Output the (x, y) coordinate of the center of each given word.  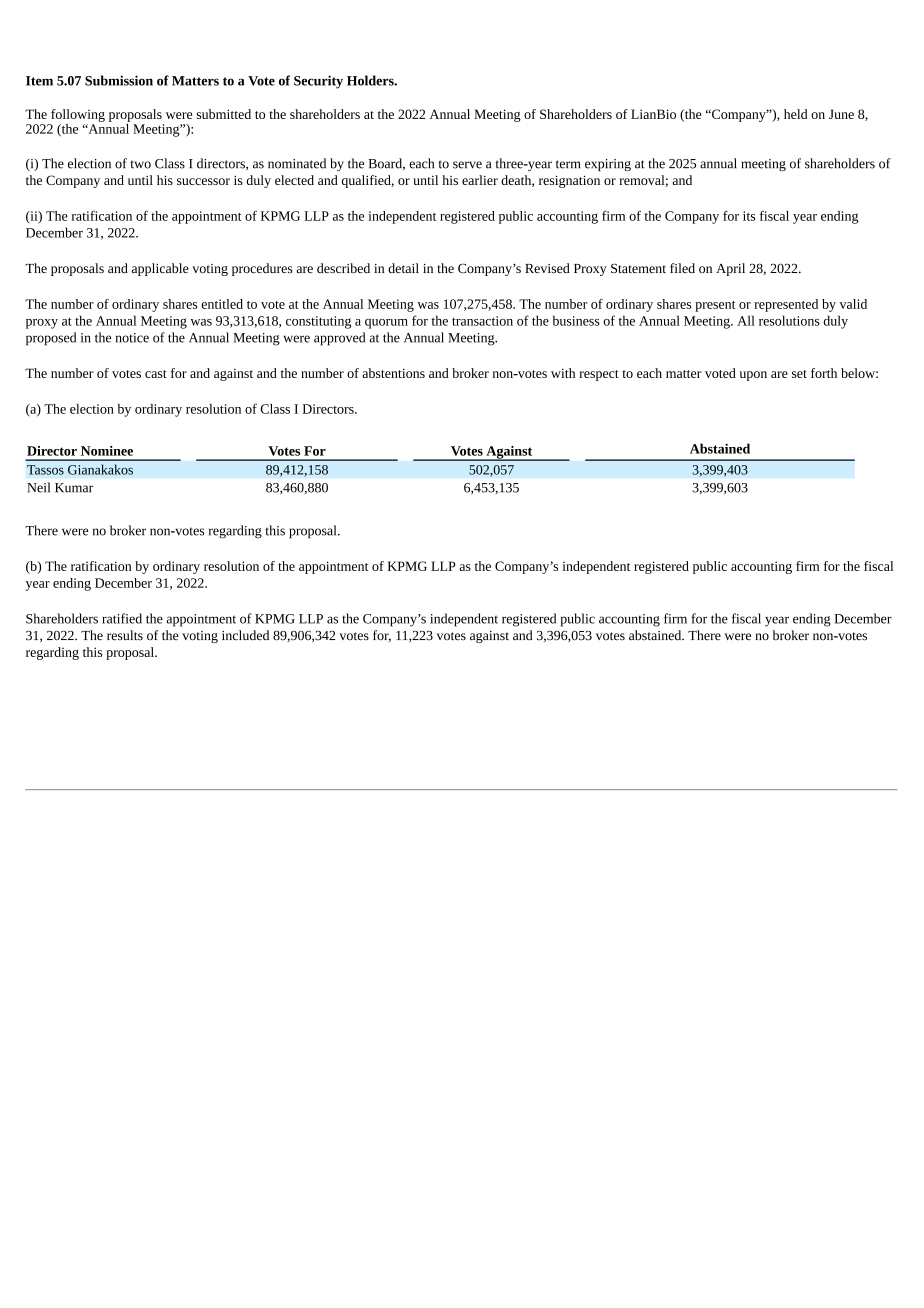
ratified (122, 618)
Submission (119, 80)
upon (753, 376)
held (796, 114)
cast (156, 374)
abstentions (393, 373)
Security (318, 82)
